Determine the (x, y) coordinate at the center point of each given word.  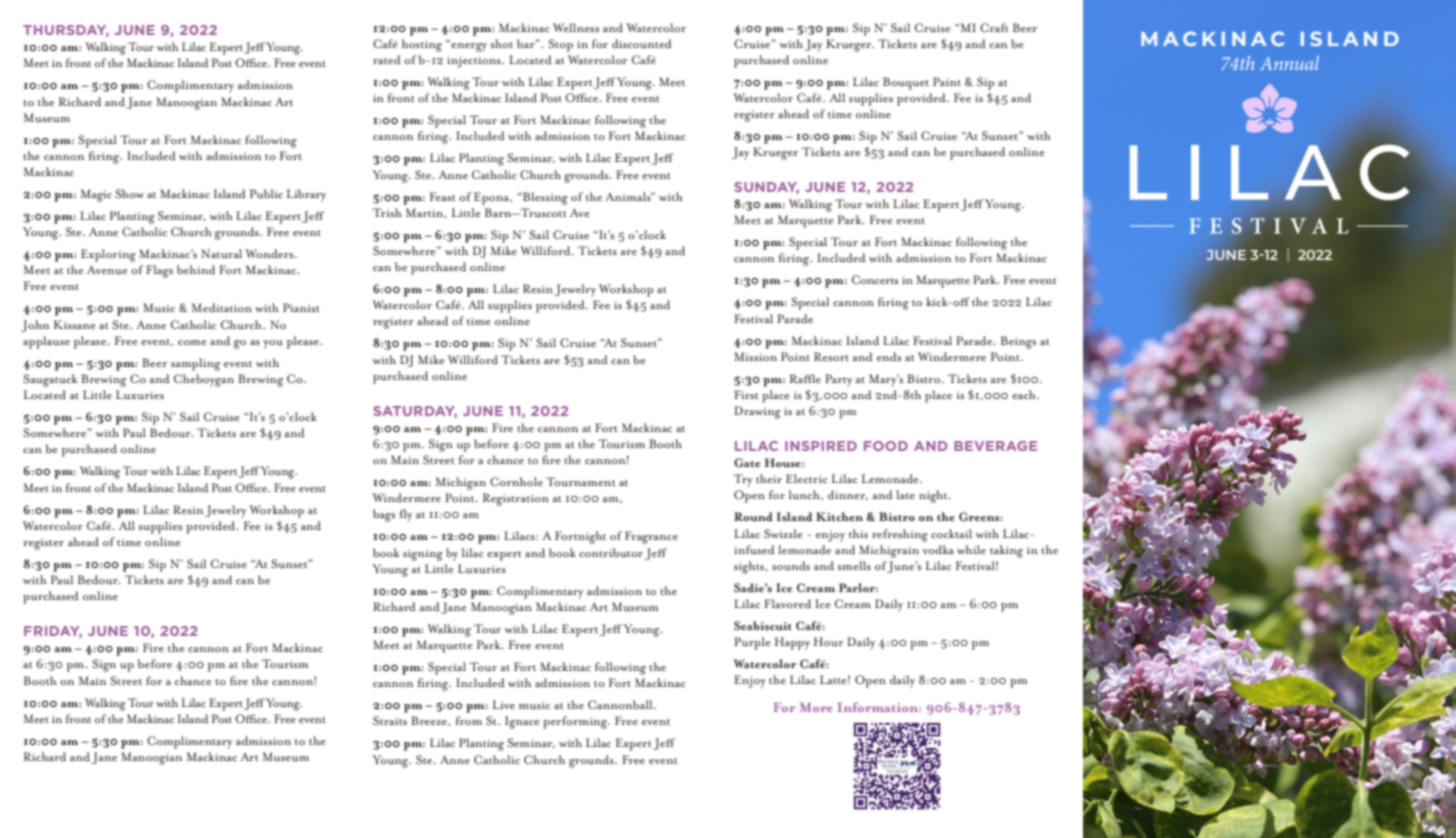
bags (384, 515)
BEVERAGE (995, 446)
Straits (390, 720)
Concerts (875, 280)
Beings (1018, 342)
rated (387, 59)
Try (742, 480)
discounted (642, 43)
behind (196, 269)
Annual (1289, 63)
